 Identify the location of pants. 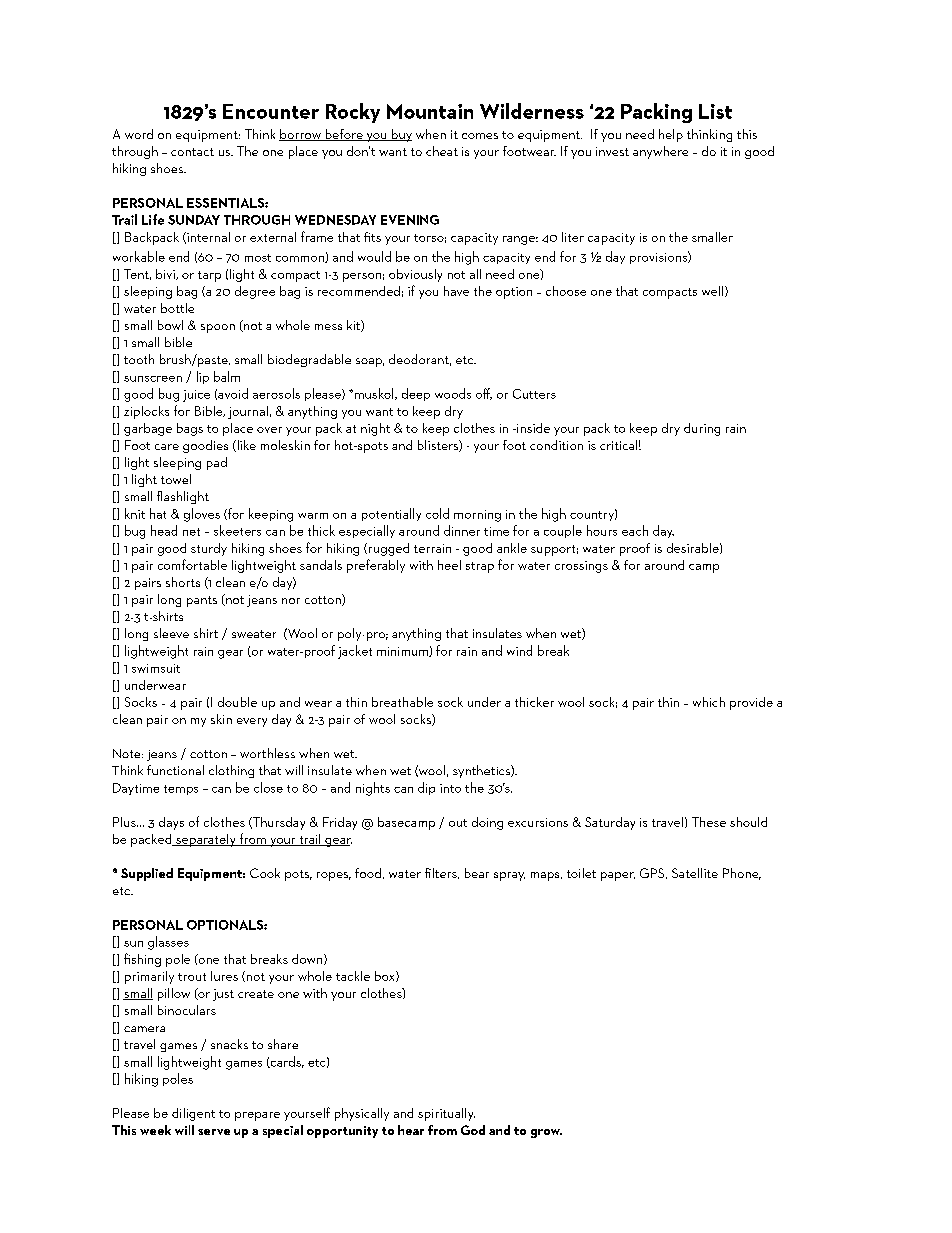
(202, 601).
